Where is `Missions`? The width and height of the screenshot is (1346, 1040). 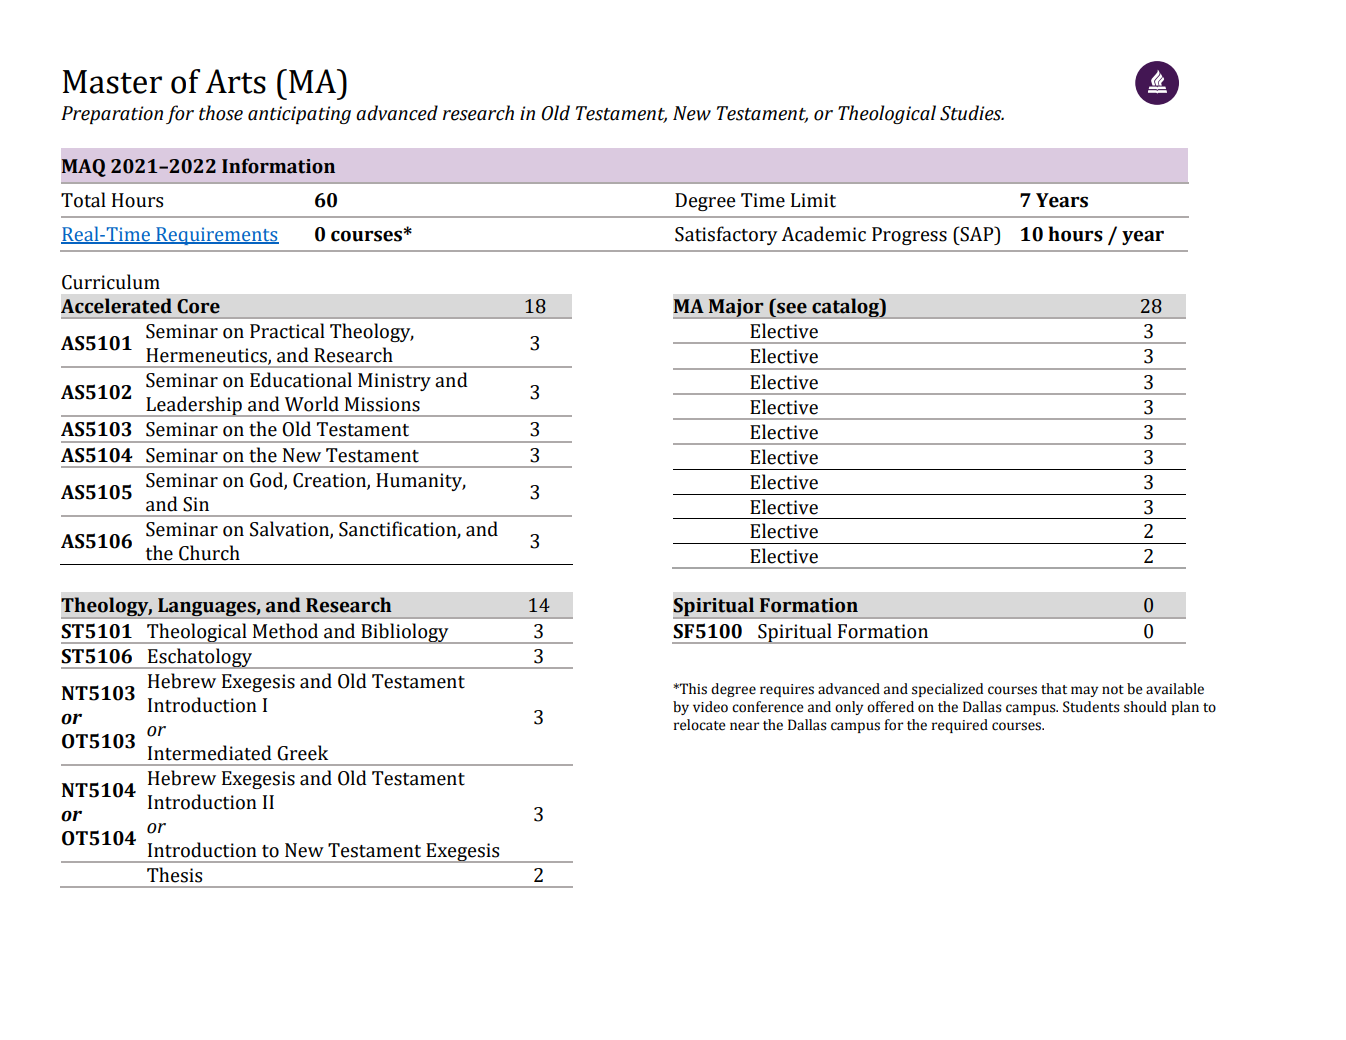
Missions is located at coordinates (382, 404).
